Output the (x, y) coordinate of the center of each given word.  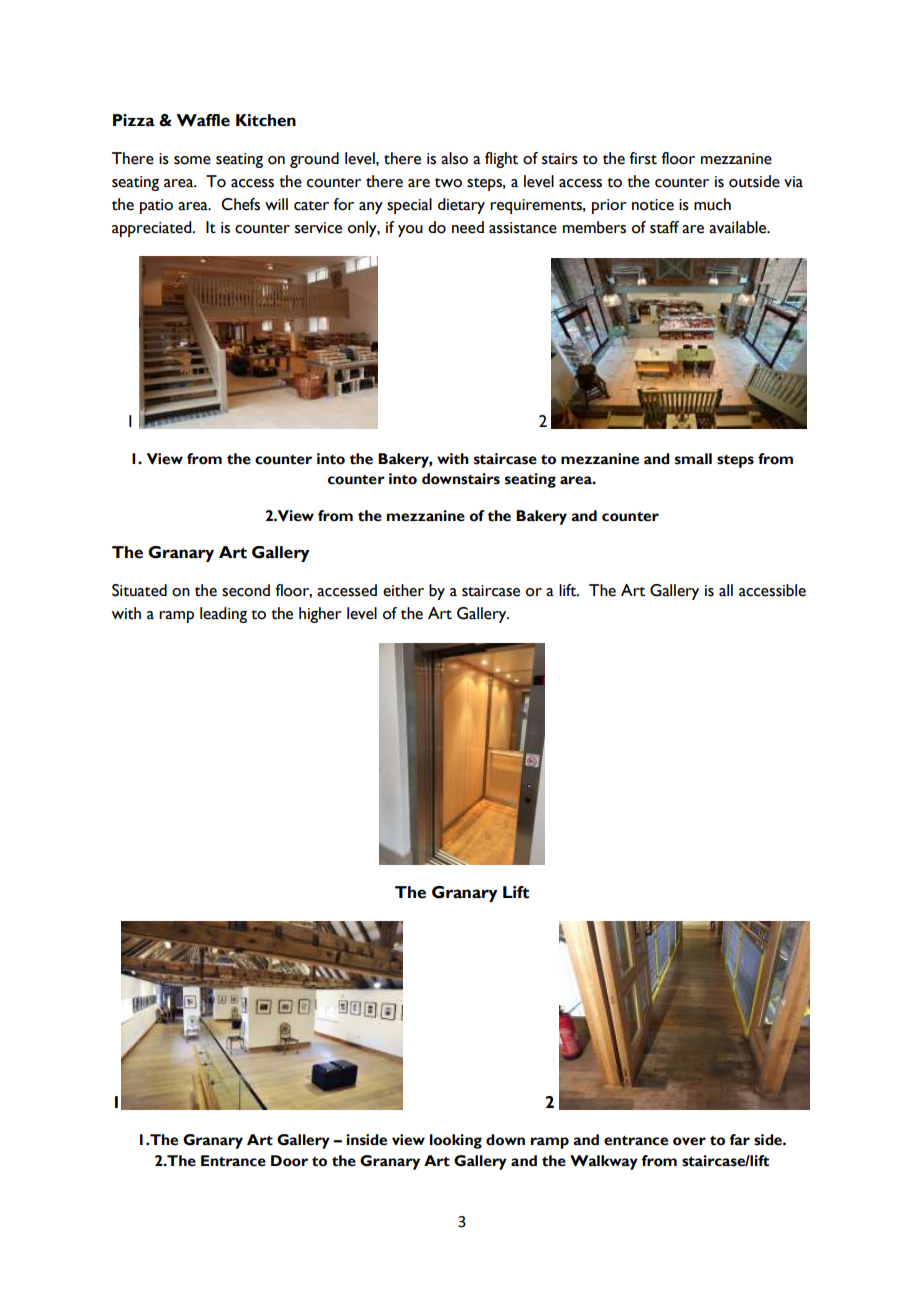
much (712, 204)
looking (456, 1141)
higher (320, 615)
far (739, 1140)
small (693, 459)
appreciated (153, 229)
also (454, 158)
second (246, 590)
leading (223, 615)
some (192, 160)
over (689, 1141)
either (403, 590)
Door (289, 1161)
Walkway (604, 1162)
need (468, 227)
